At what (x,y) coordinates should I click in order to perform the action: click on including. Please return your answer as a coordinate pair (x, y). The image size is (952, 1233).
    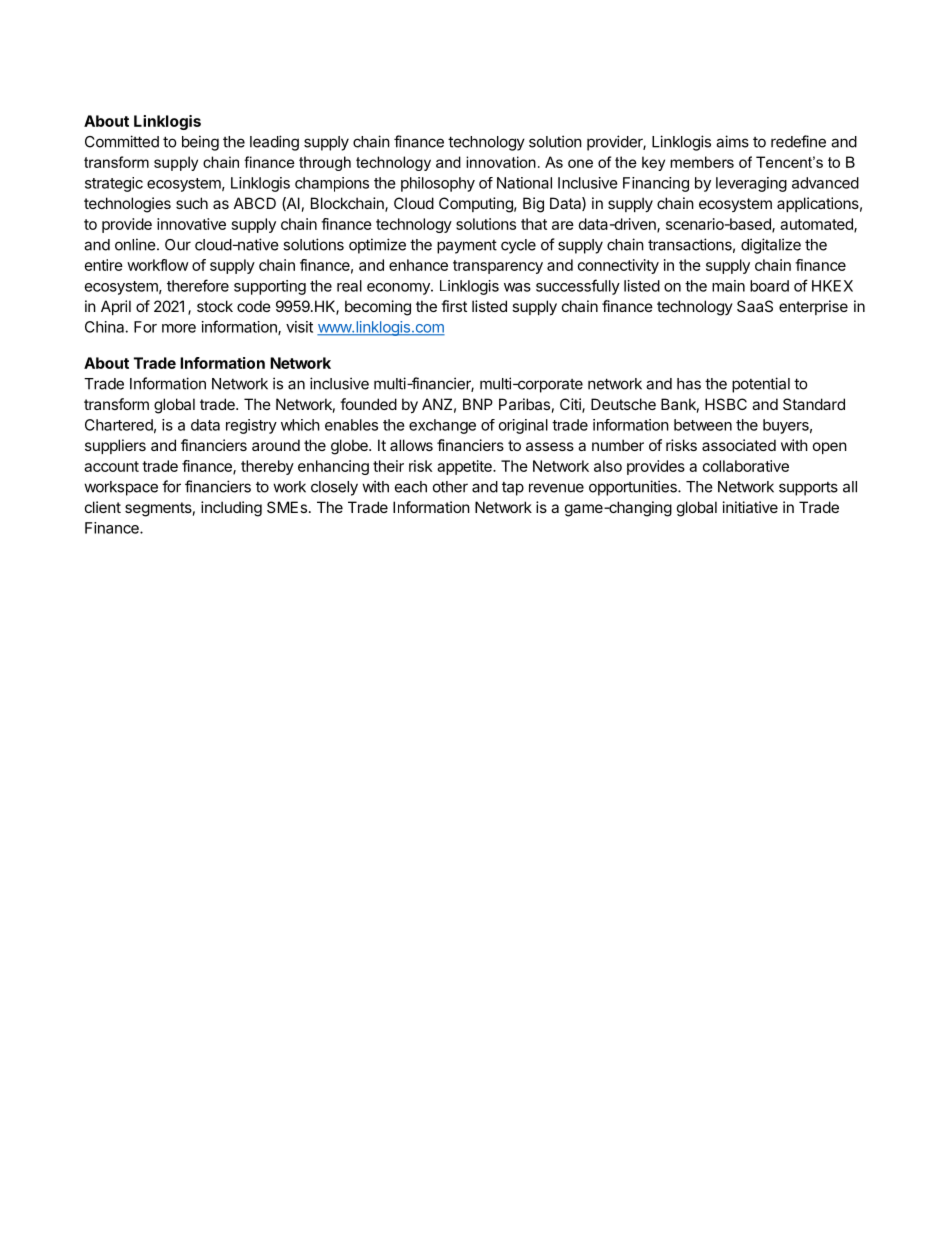
    Looking at the image, I should click on (231, 509).
